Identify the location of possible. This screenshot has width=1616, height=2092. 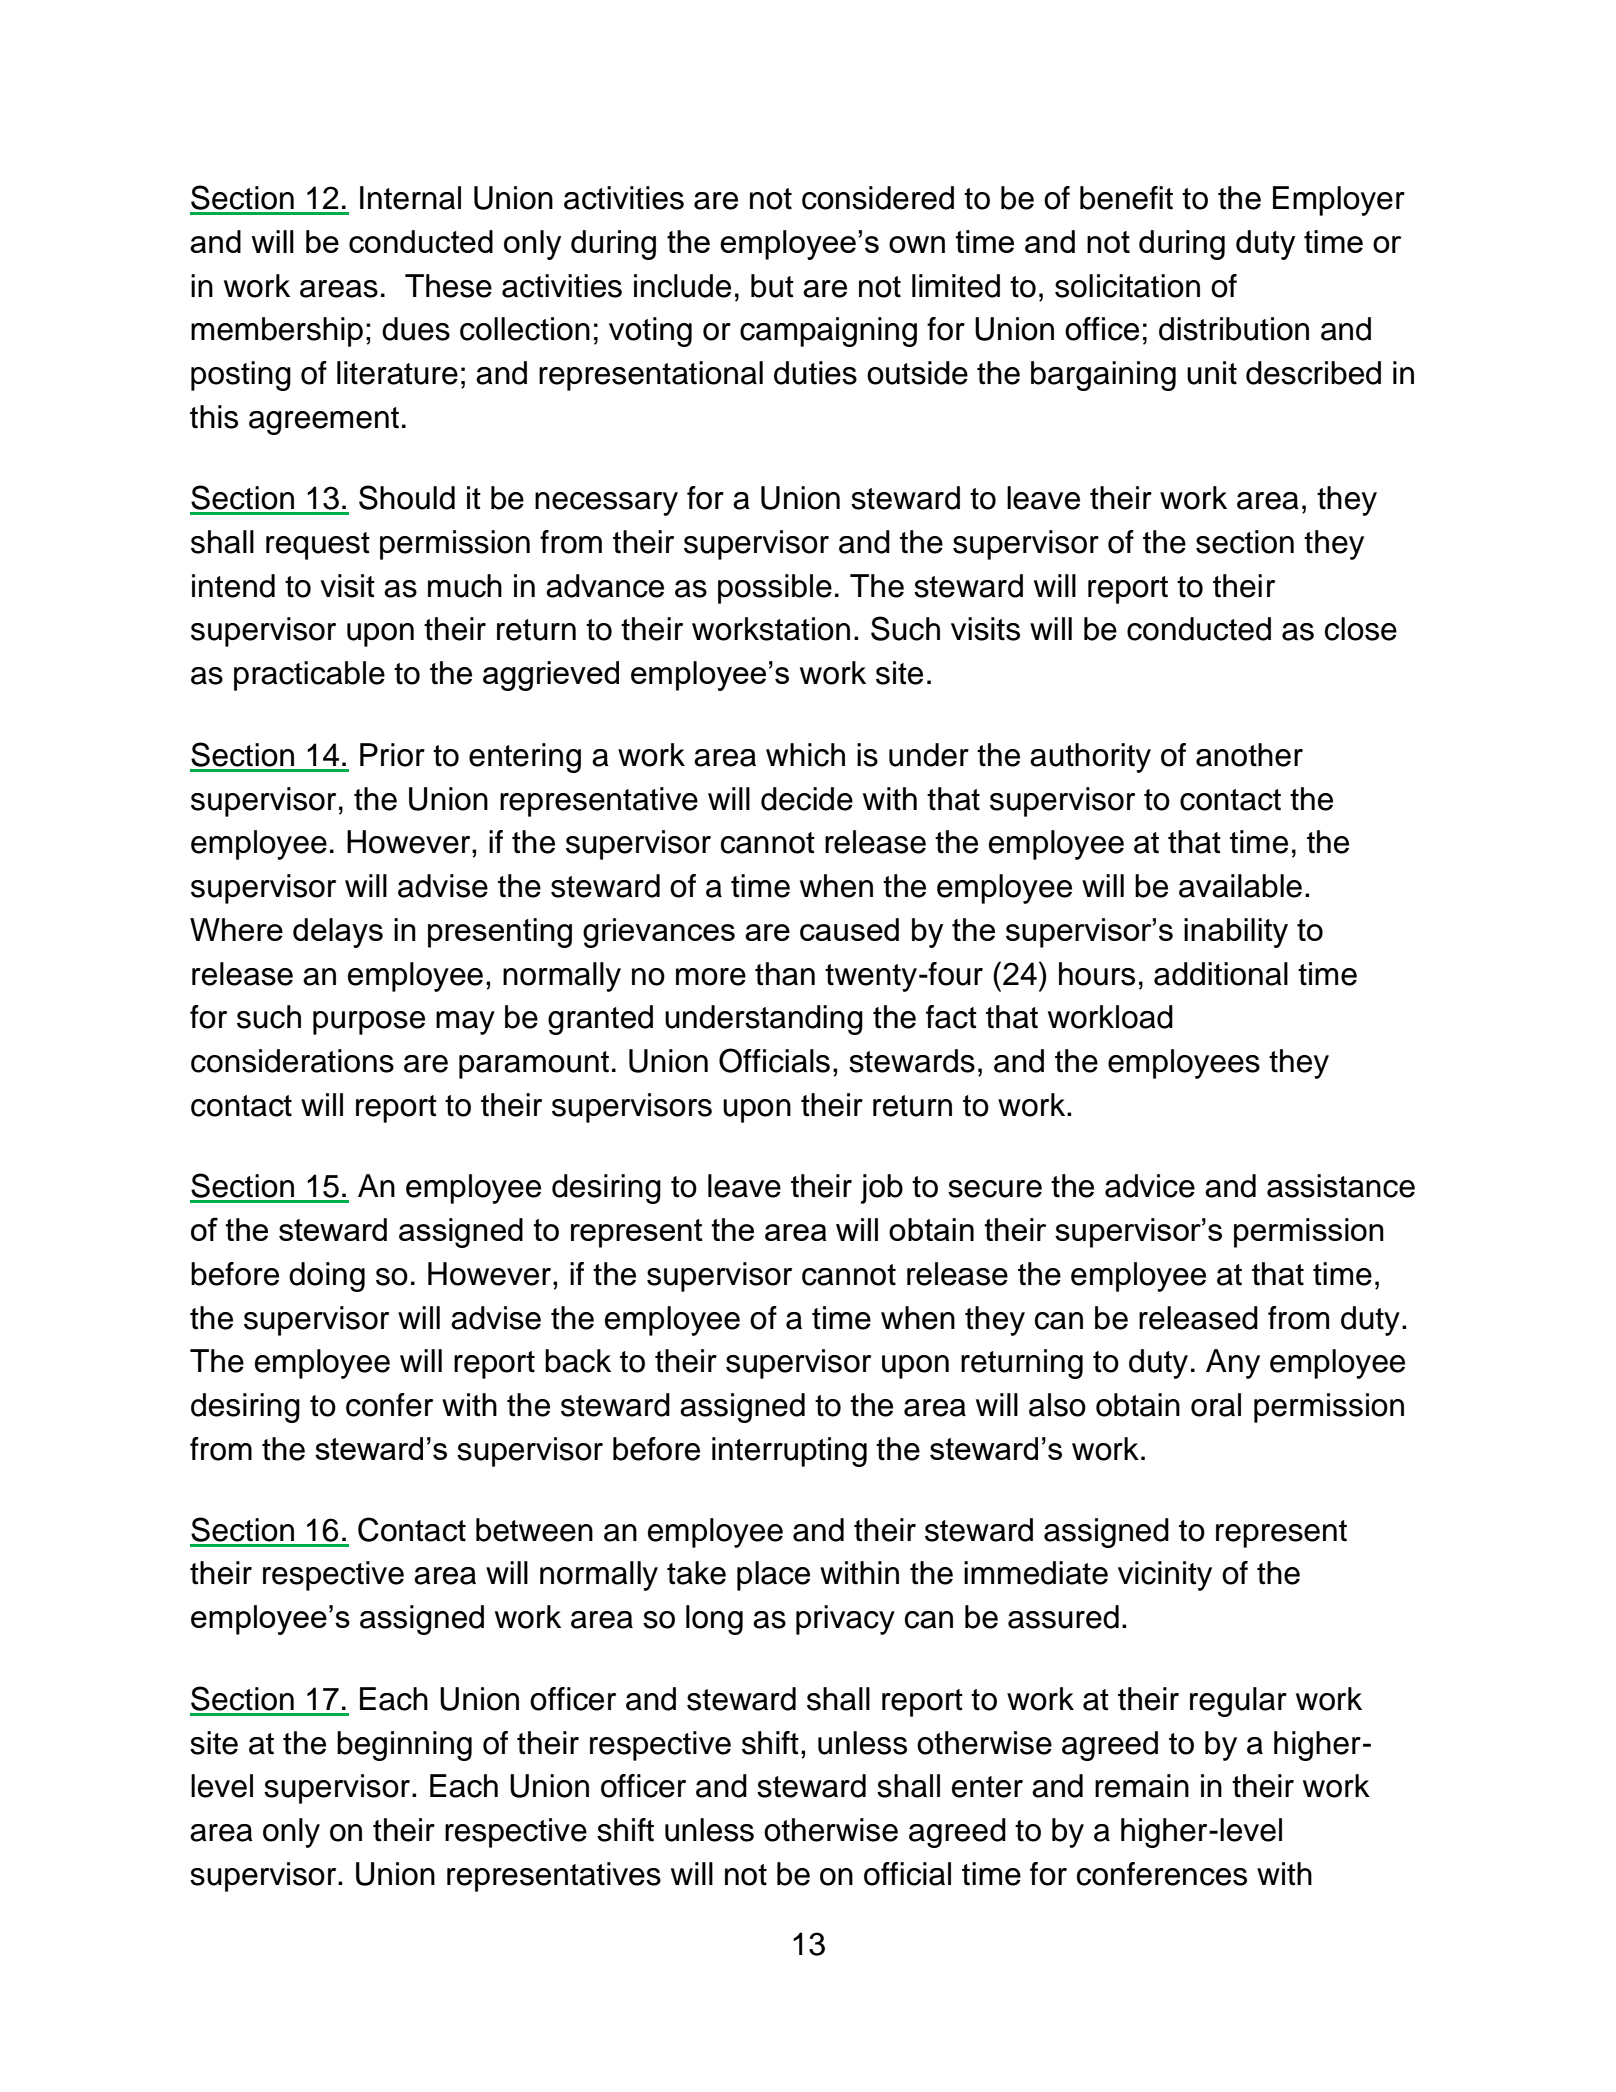
(775, 589).
